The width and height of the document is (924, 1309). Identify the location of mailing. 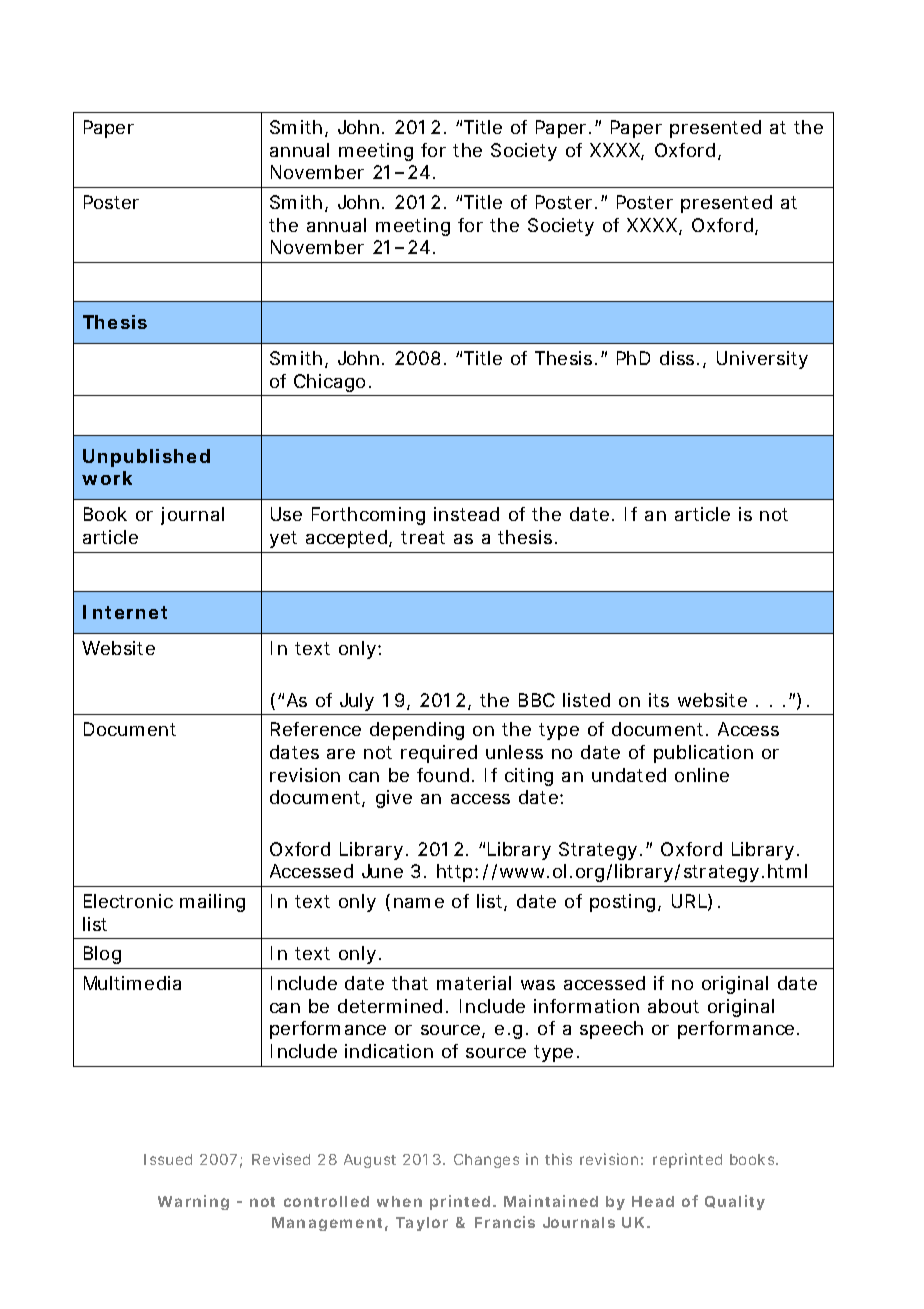
(212, 903).
